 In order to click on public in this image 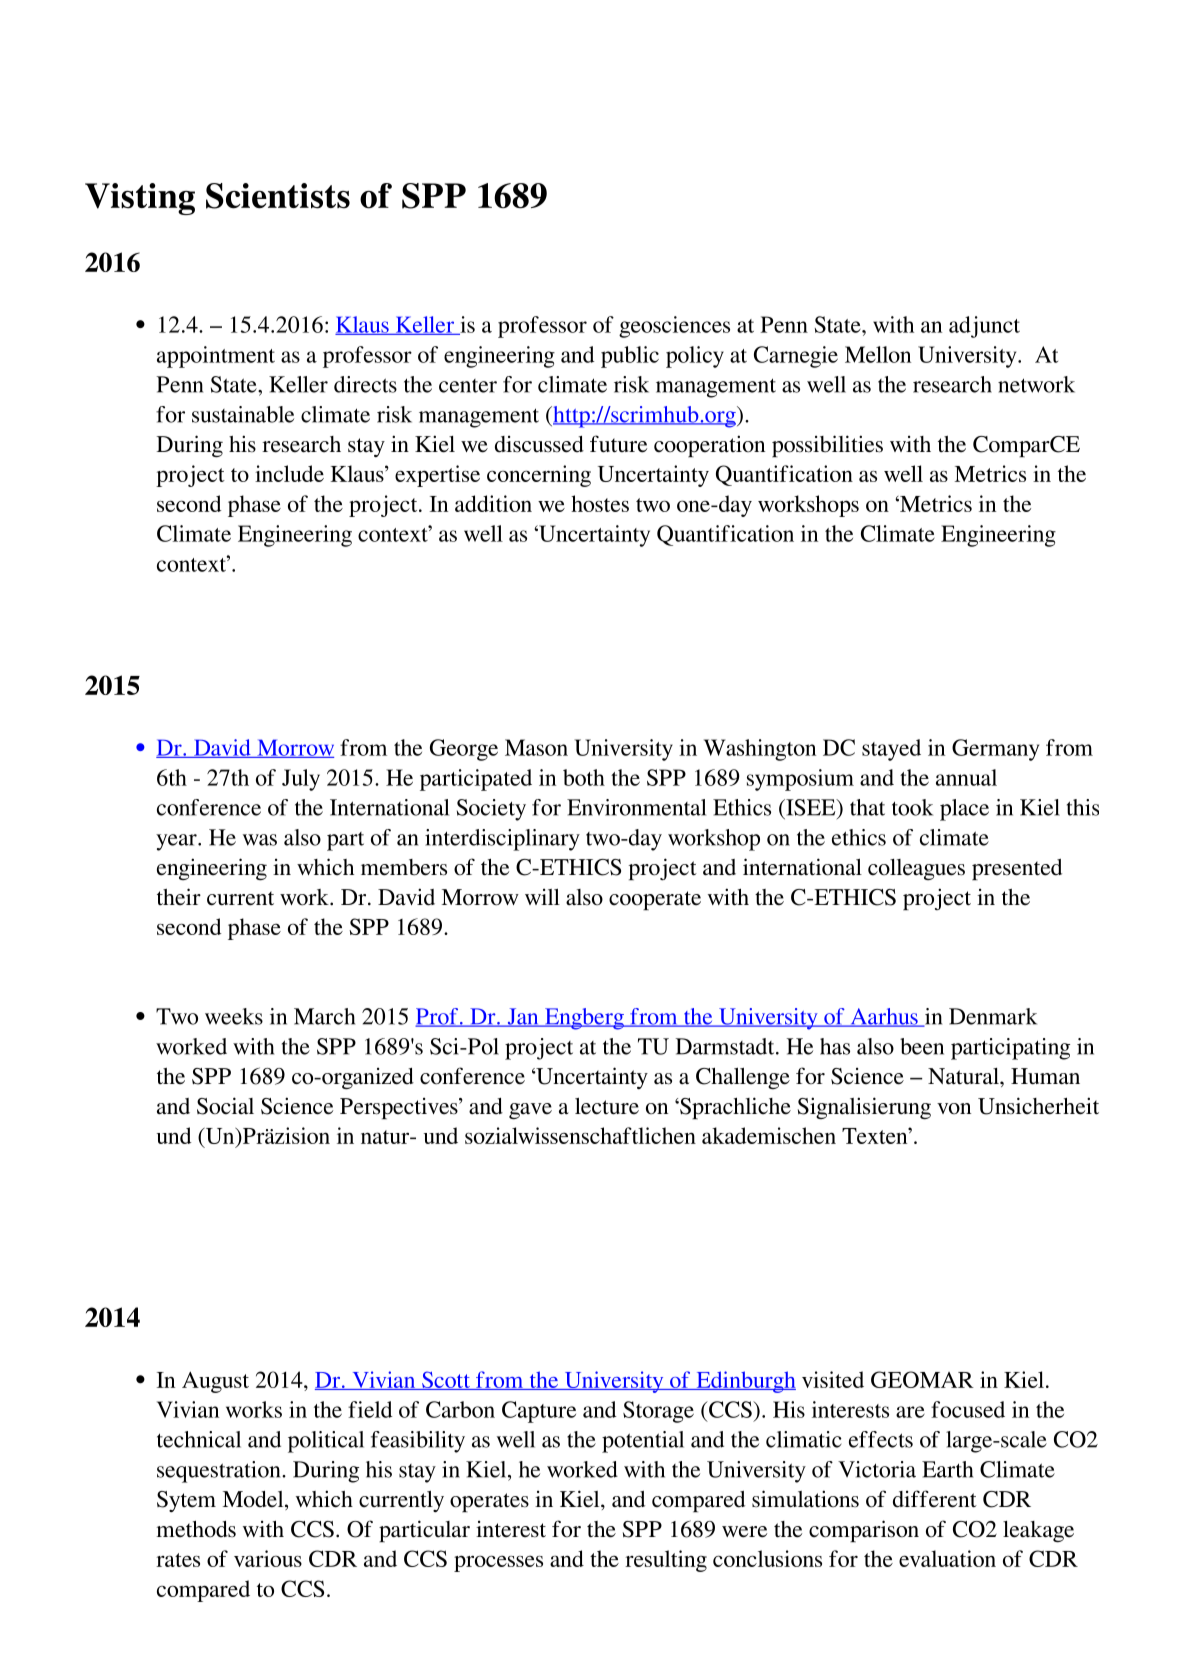, I will do `click(630, 357)`.
